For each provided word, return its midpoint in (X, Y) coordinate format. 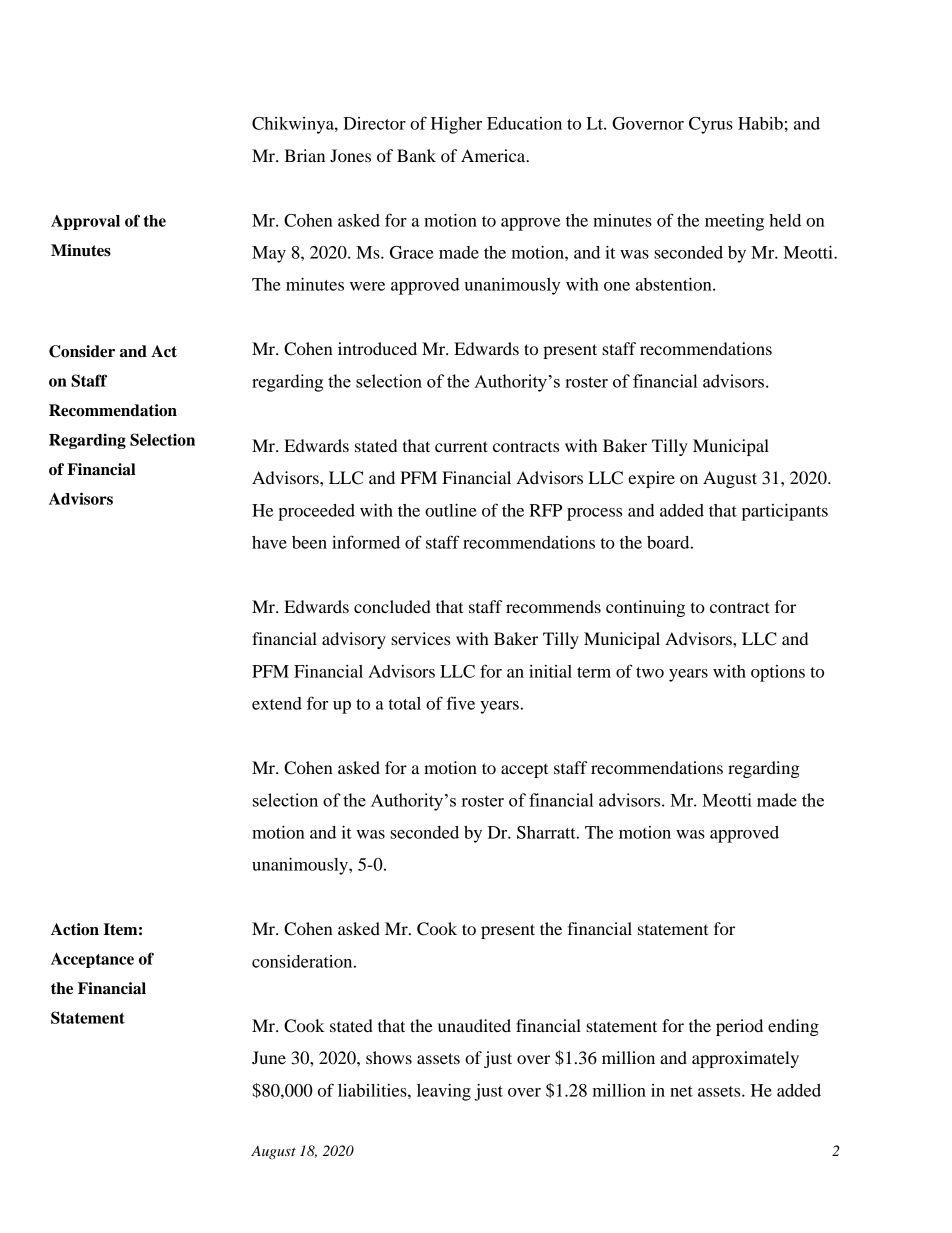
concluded (392, 606)
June (269, 1057)
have (269, 542)
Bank (416, 155)
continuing (645, 608)
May (269, 254)
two (650, 672)
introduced (377, 348)
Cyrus (711, 125)
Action (75, 929)
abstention (675, 284)
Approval (85, 222)
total (405, 703)
